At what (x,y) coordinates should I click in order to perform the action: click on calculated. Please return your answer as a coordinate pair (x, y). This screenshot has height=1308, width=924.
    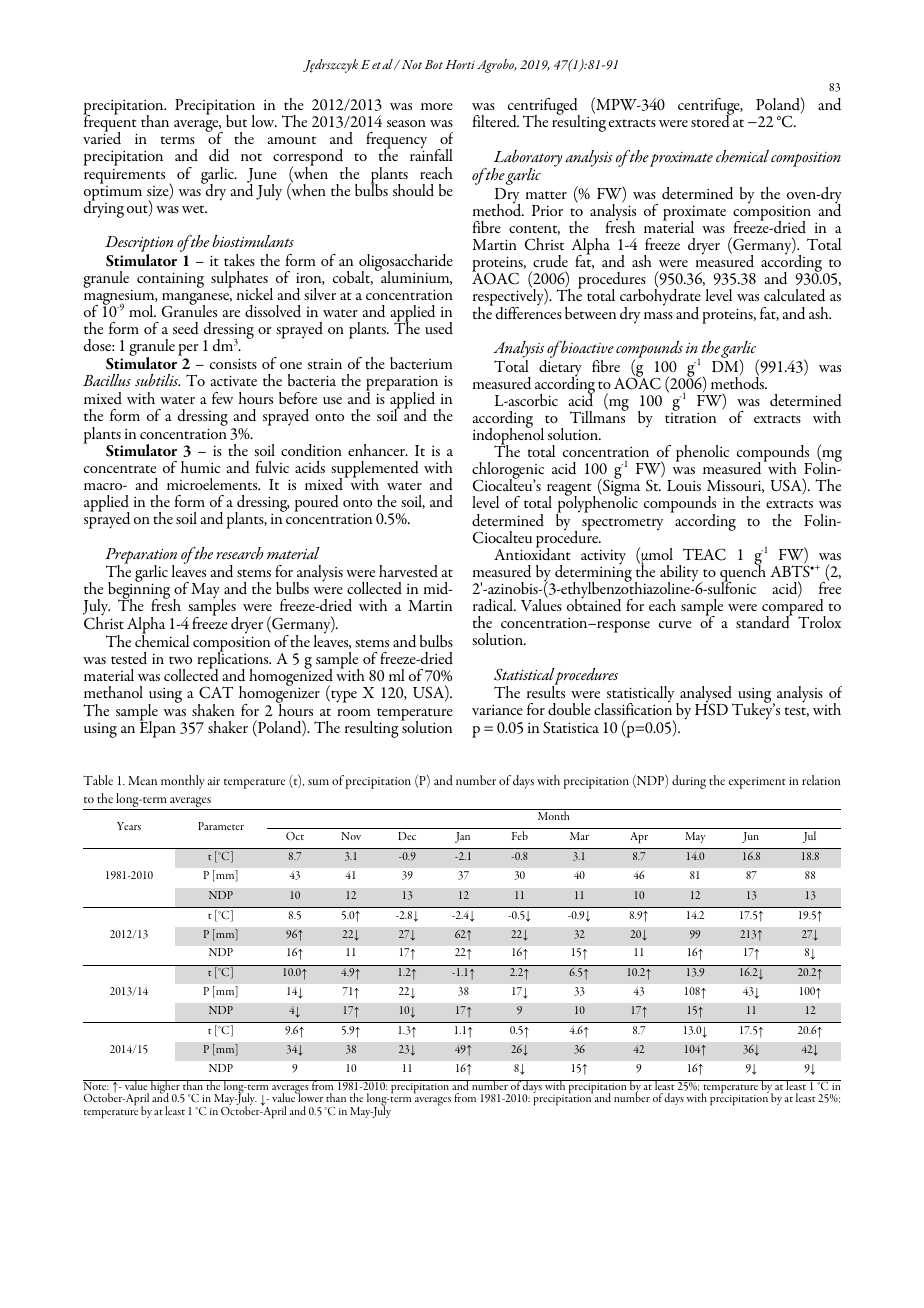
    Looking at the image, I should click on (794, 295).
